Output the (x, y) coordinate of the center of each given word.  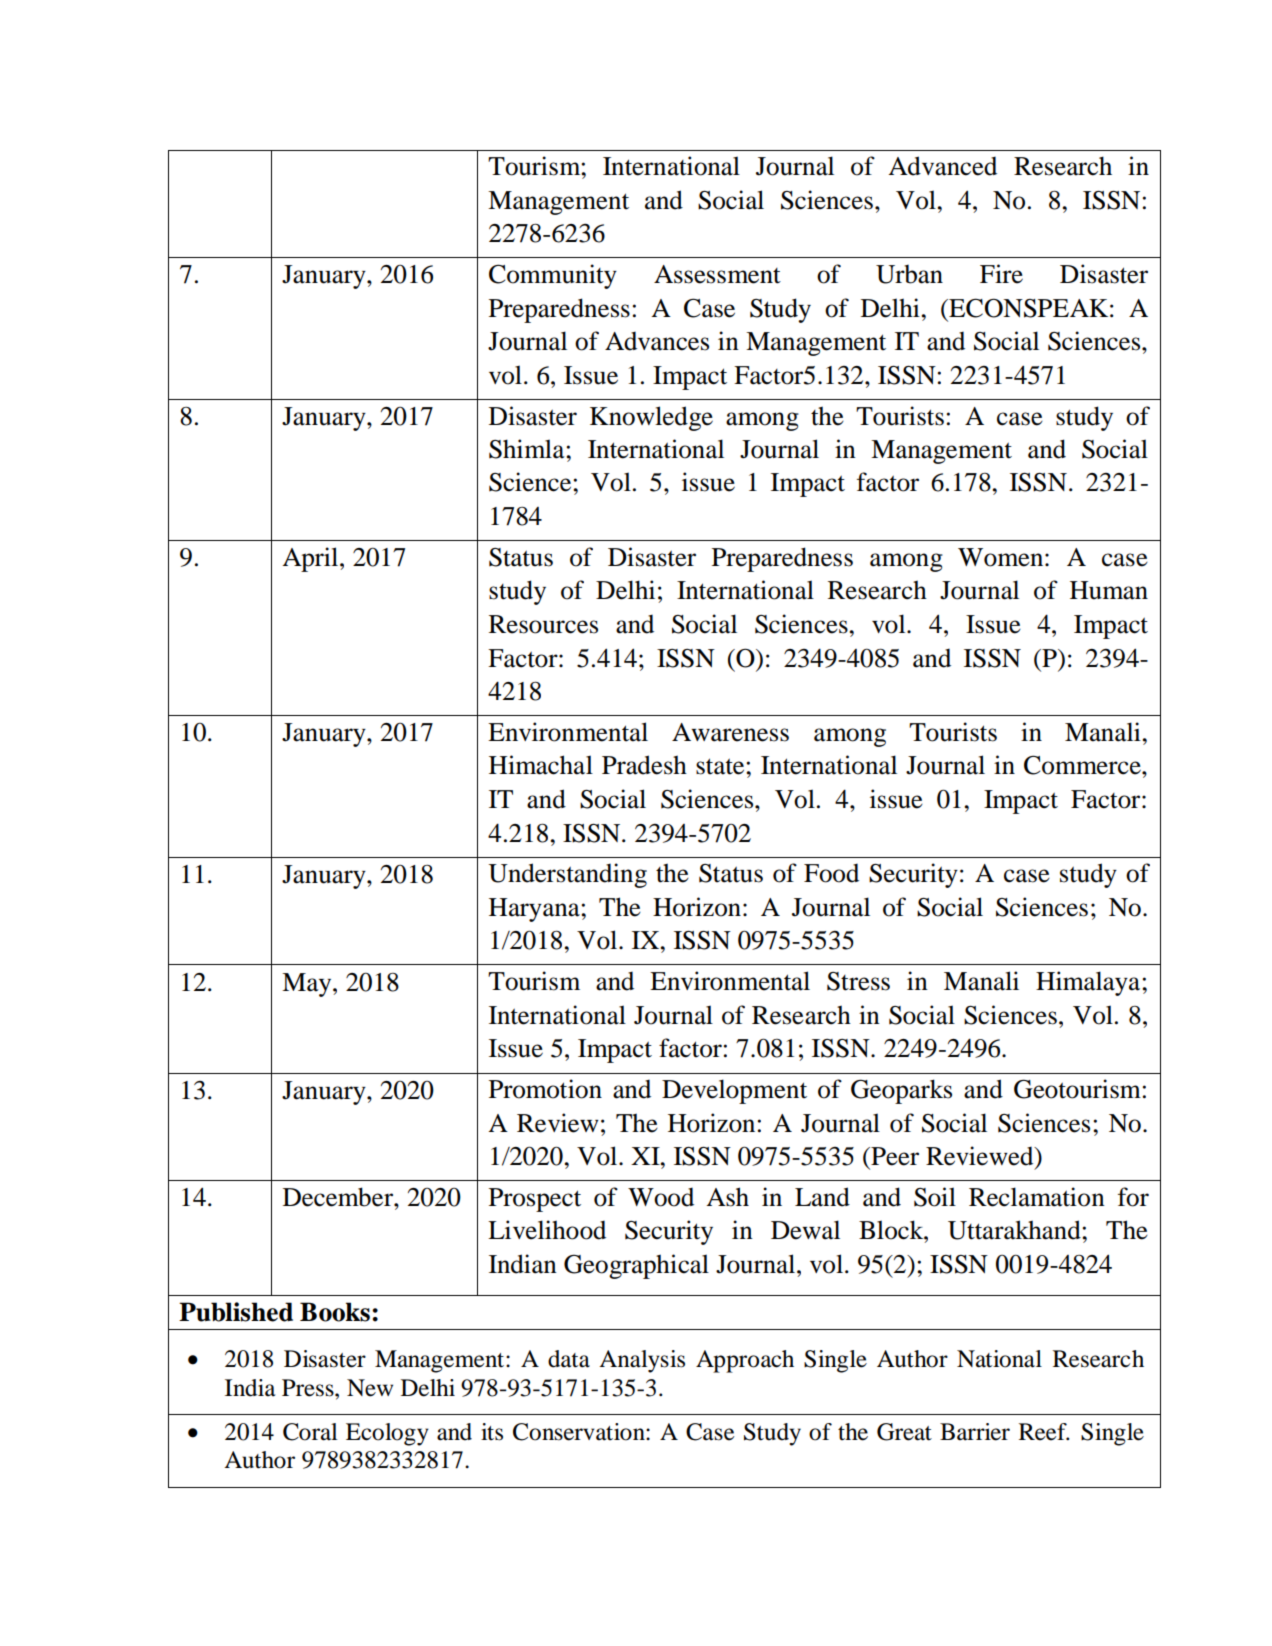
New (370, 1388)
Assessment (717, 274)
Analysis (642, 1361)
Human (1109, 590)
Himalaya (1089, 983)
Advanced (942, 166)
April (311, 559)
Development (734, 1091)
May (308, 985)
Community (553, 276)
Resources (543, 624)
